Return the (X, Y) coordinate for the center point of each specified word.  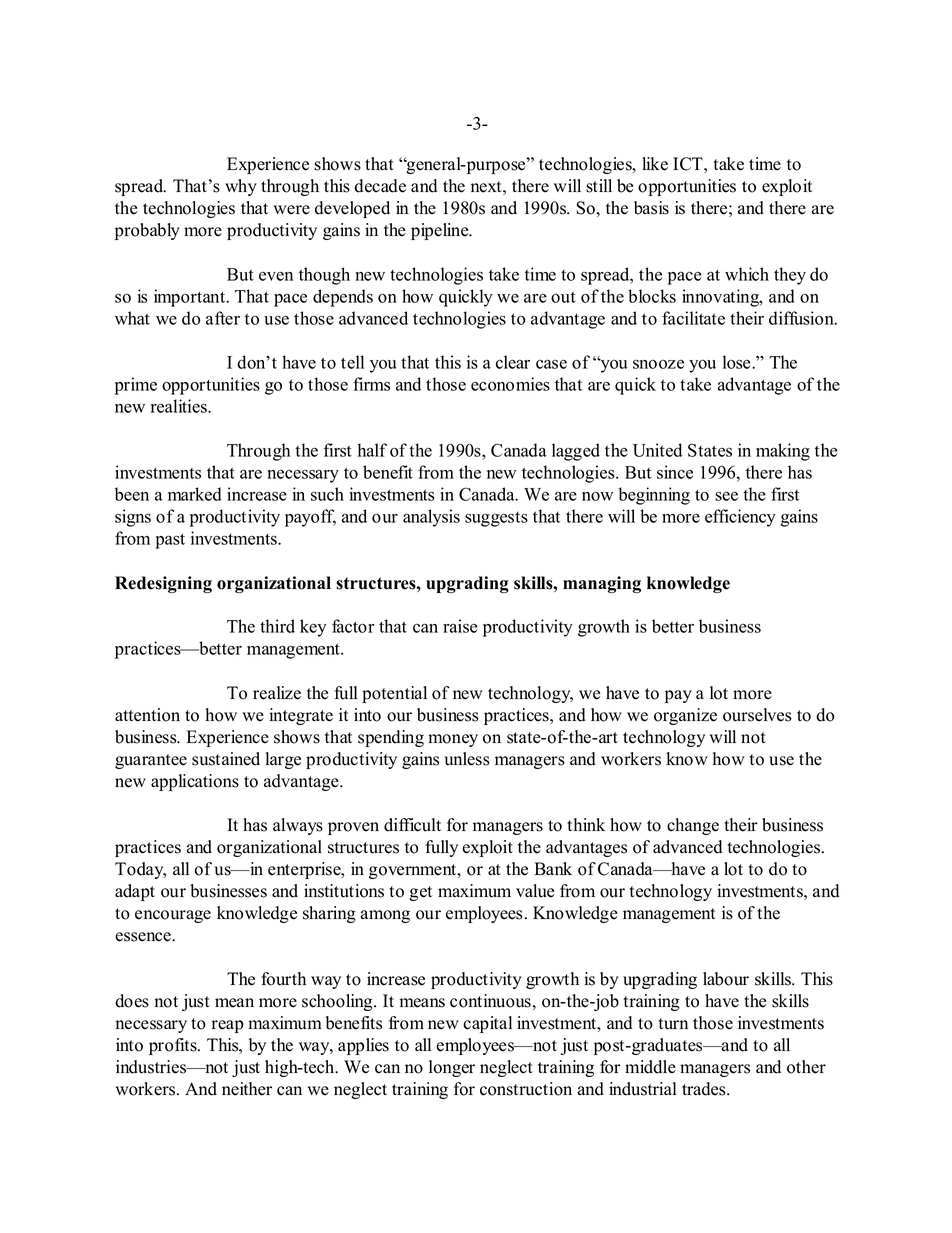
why (241, 187)
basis (651, 208)
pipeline (441, 231)
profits (174, 1046)
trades (705, 1089)
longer (452, 1068)
